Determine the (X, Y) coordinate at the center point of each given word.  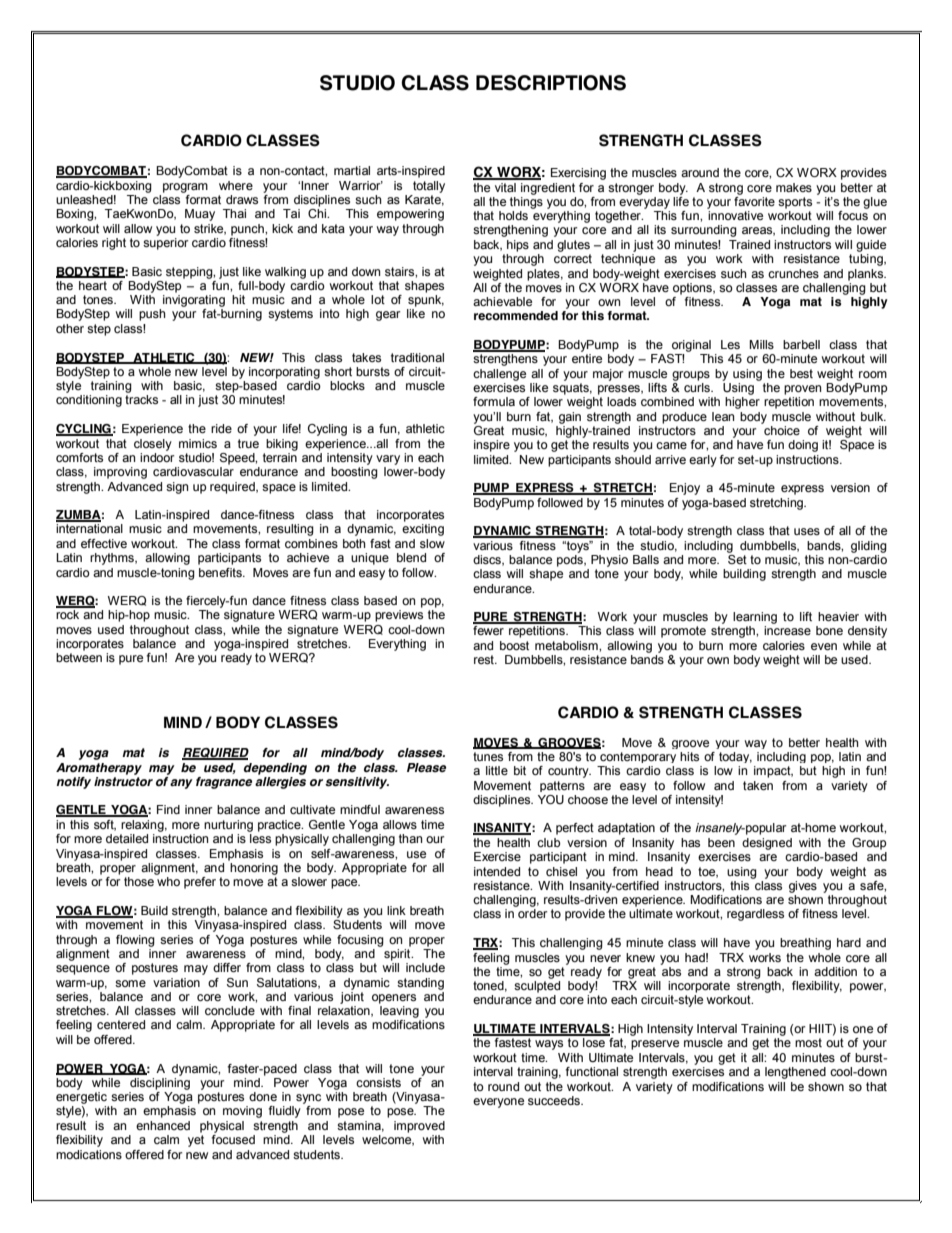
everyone (498, 1103)
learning (755, 618)
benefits (221, 572)
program (185, 188)
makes (794, 187)
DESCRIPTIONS (551, 83)
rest (485, 659)
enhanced (163, 1125)
